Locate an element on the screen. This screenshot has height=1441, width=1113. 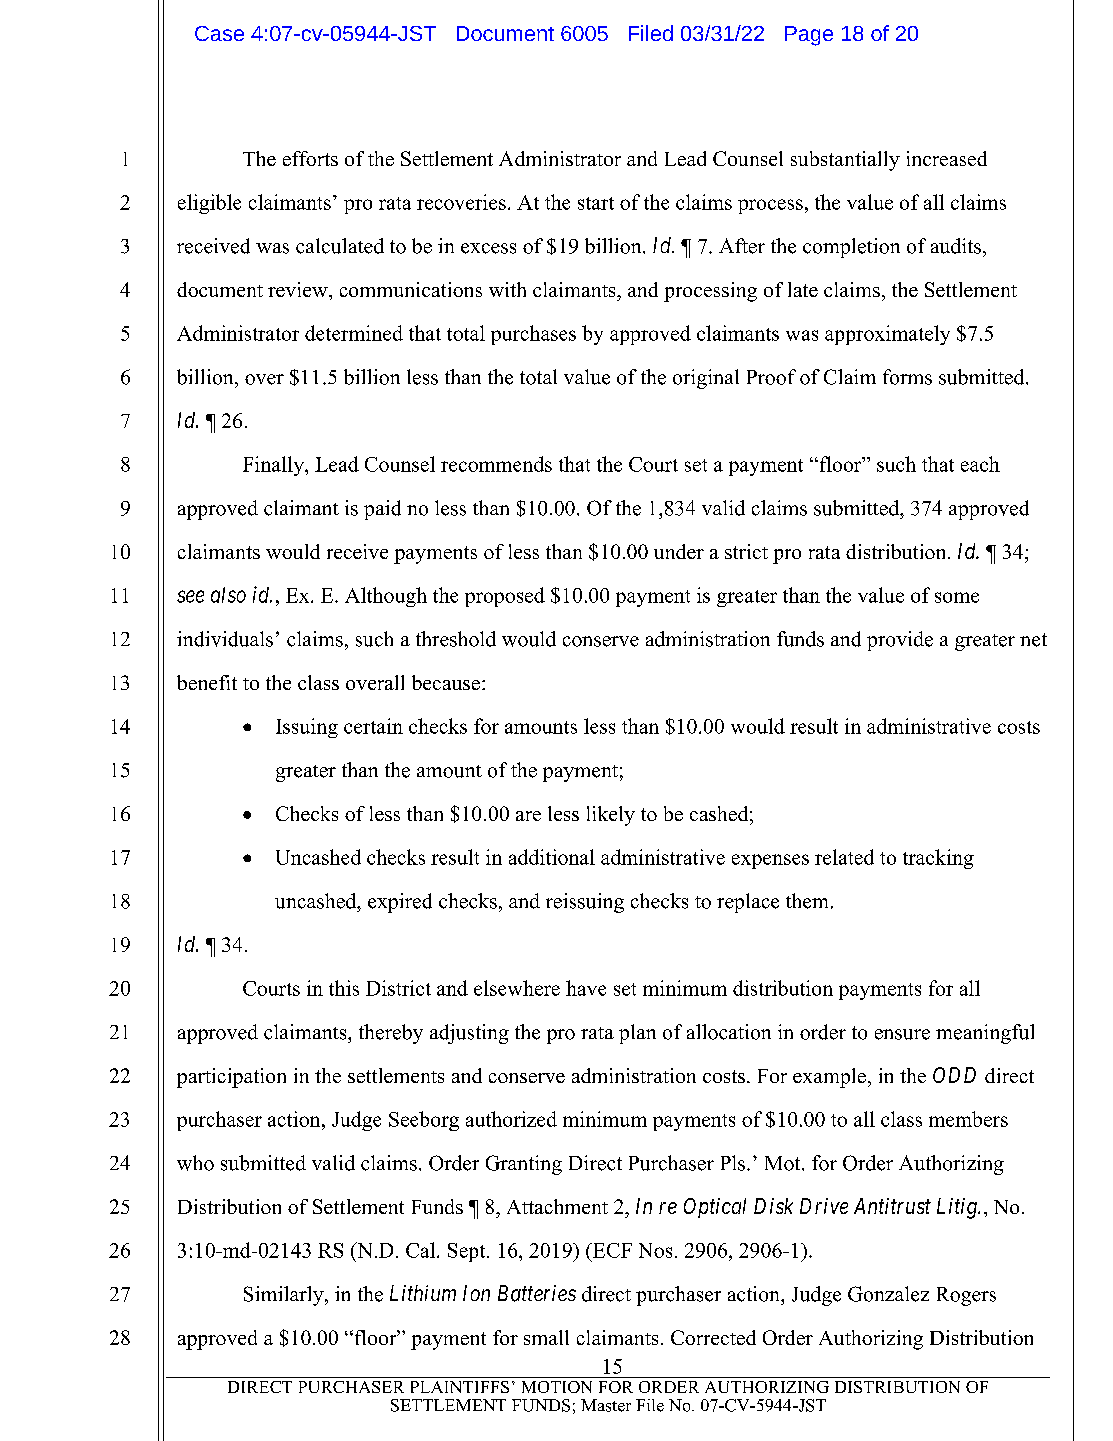
Case is located at coordinates (219, 33).
